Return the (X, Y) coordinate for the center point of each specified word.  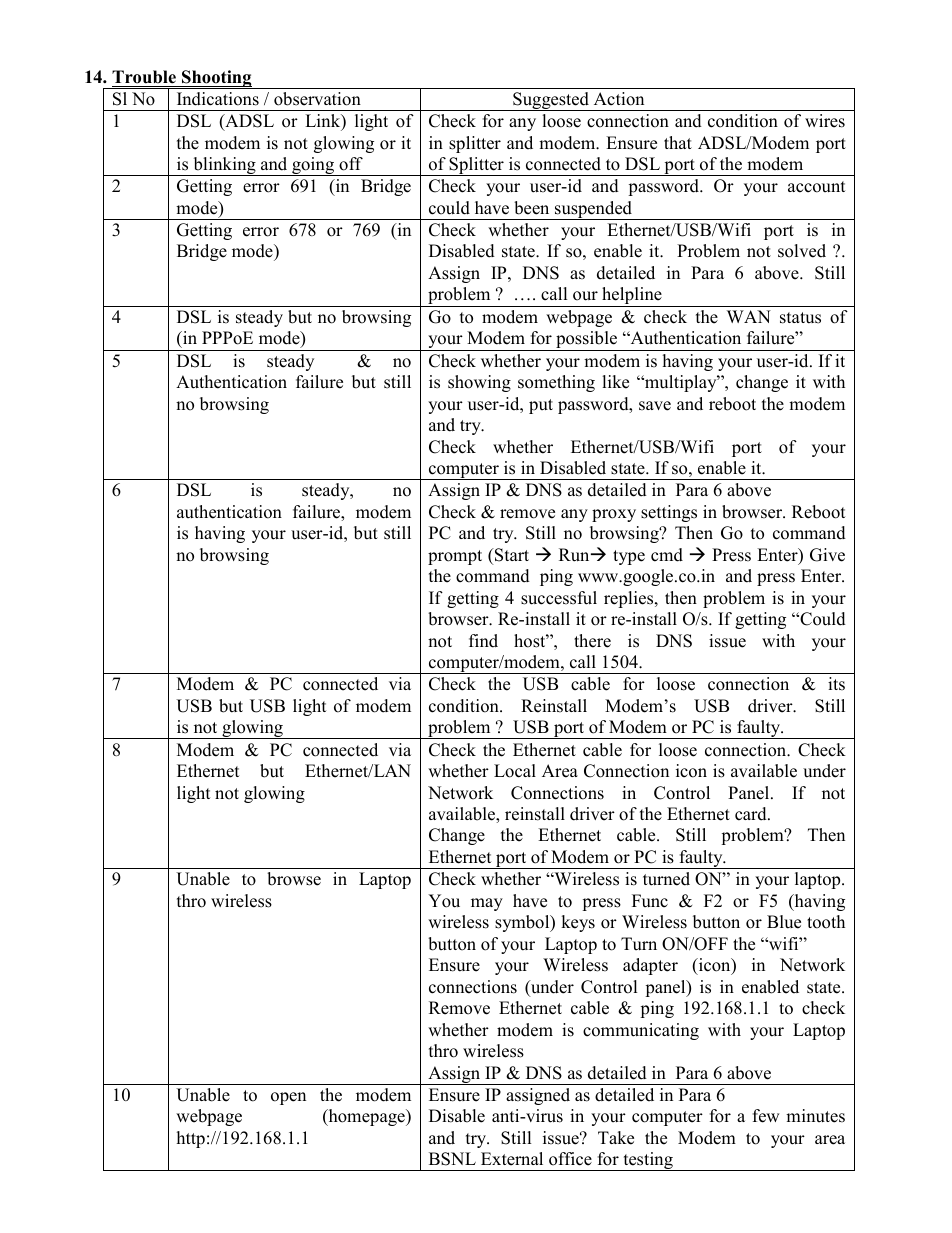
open (288, 1098)
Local (515, 771)
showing (479, 383)
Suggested (551, 101)
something (556, 383)
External (512, 1159)
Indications (218, 99)
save (655, 406)
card (752, 814)
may (487, 904)
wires (825, 121)
